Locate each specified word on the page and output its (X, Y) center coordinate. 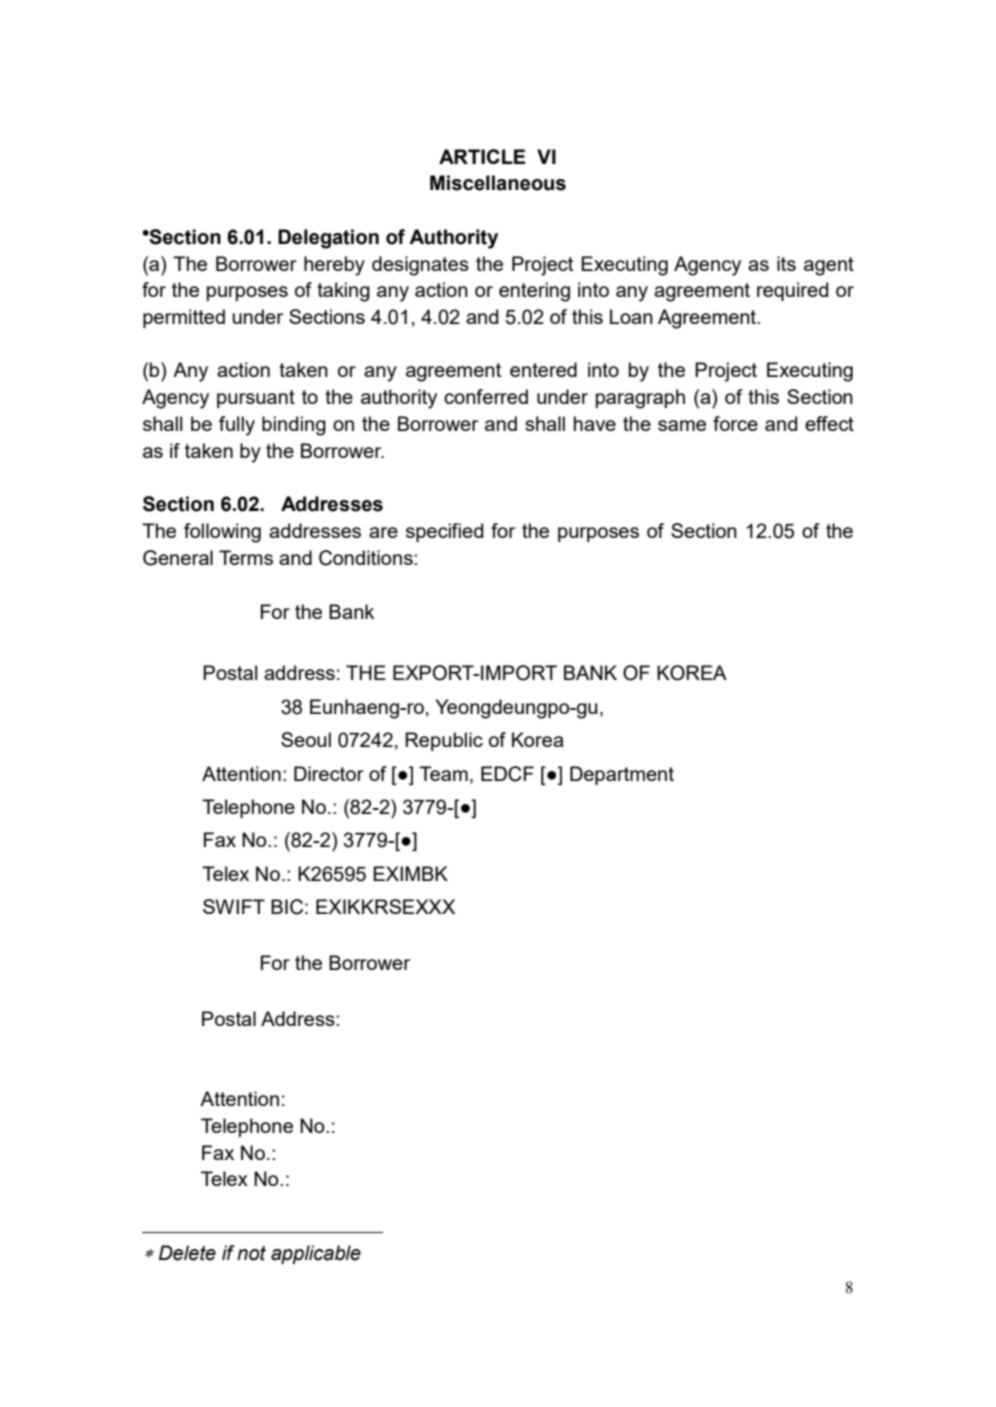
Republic (444, 741)
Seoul (306, 739)
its (786, 263)
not (251, 1253)
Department (622, 775)
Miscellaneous (498, 183)
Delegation (328, 239)
